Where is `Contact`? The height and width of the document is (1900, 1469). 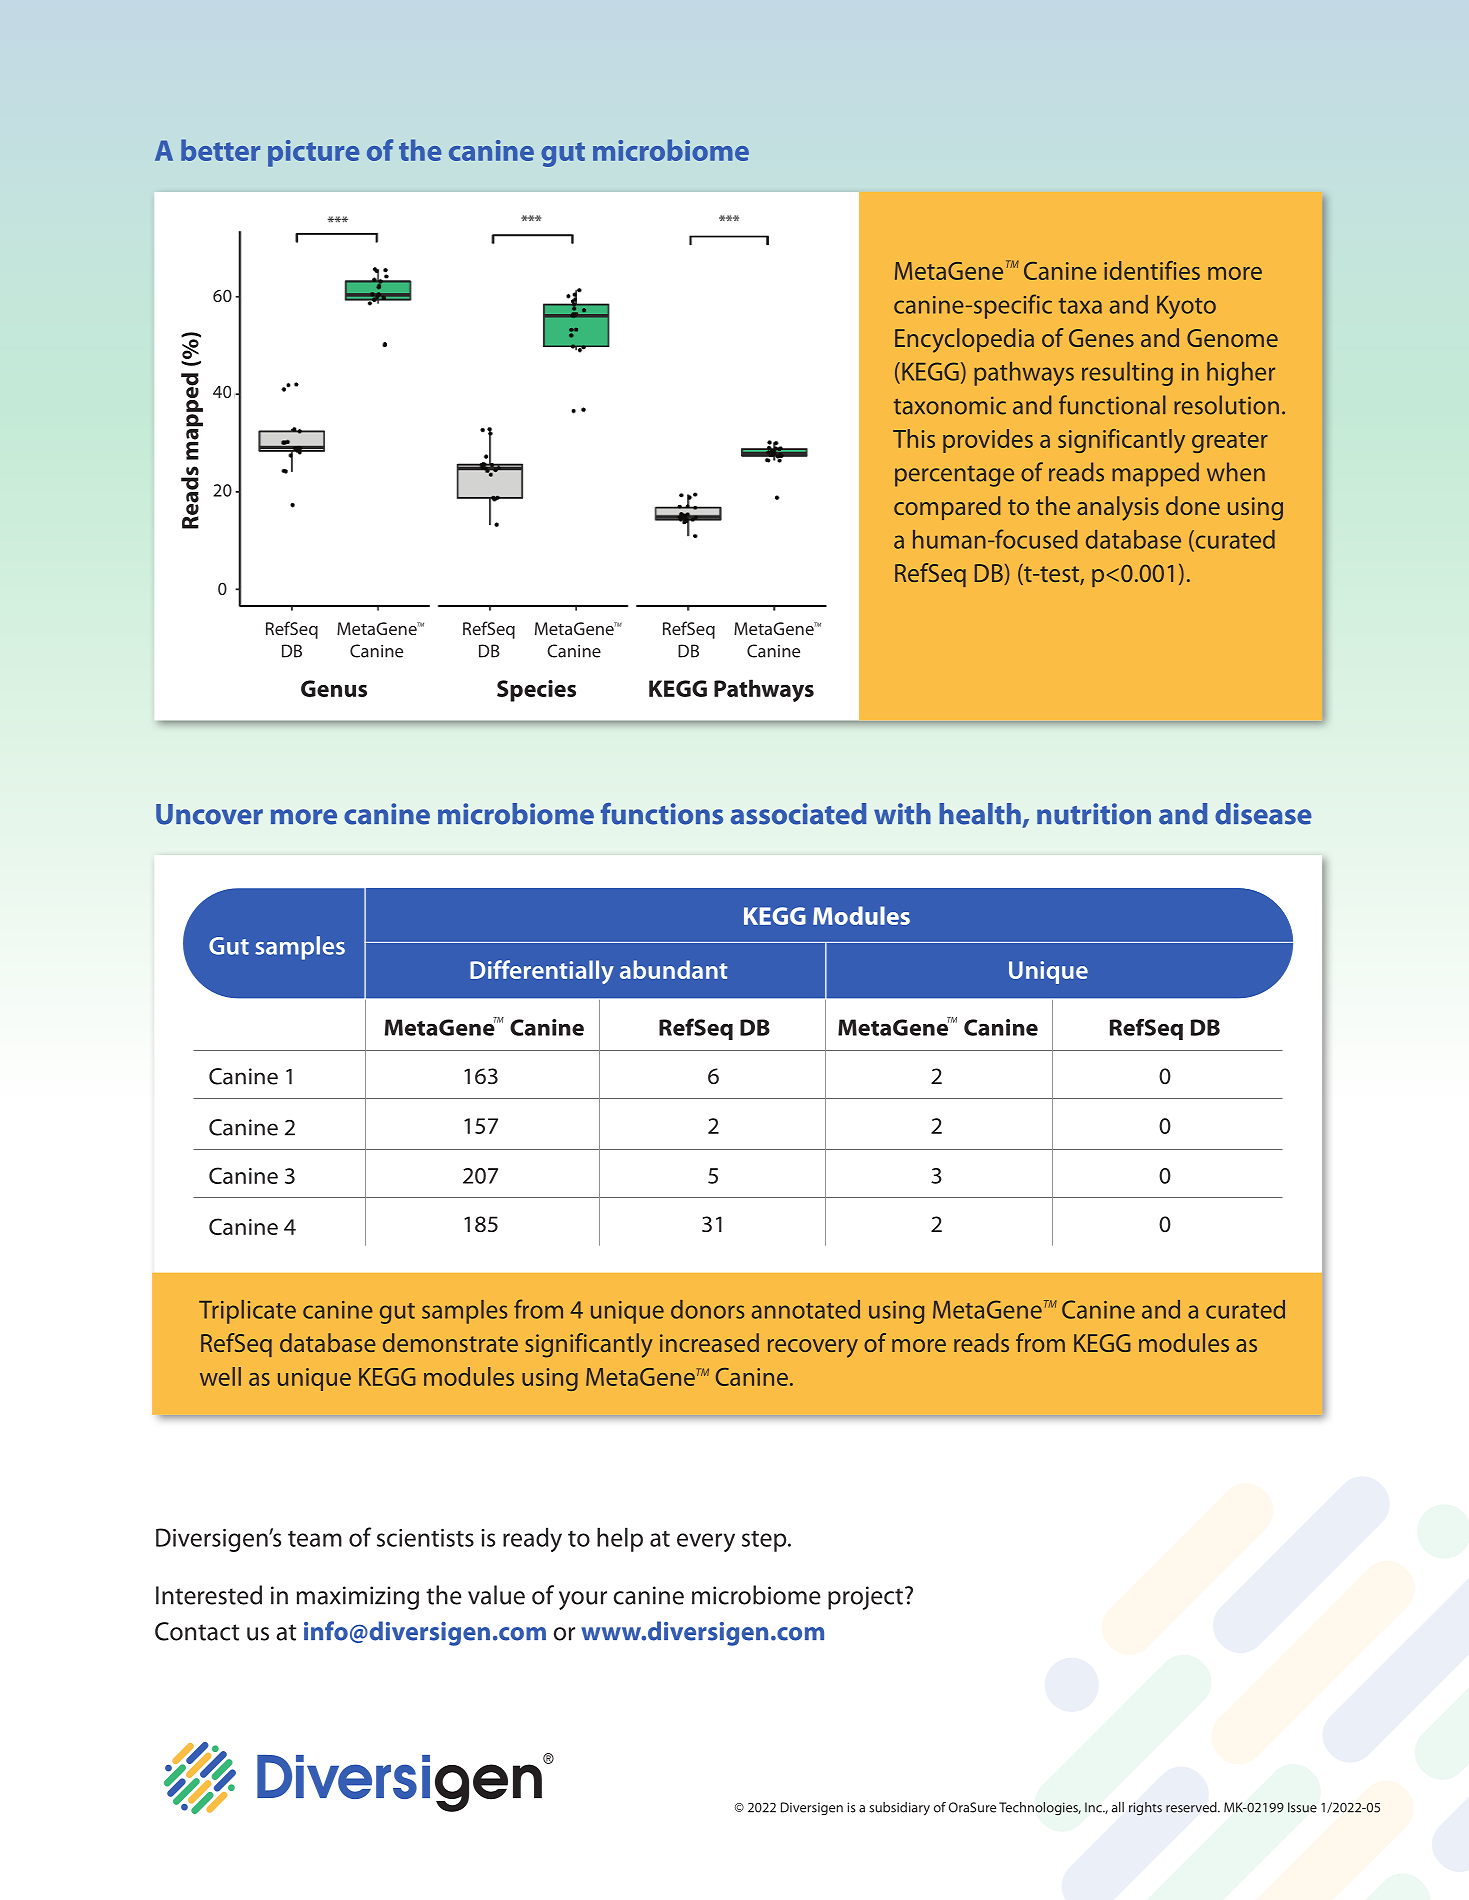 Contact is located at coordinates (197, 1631).
